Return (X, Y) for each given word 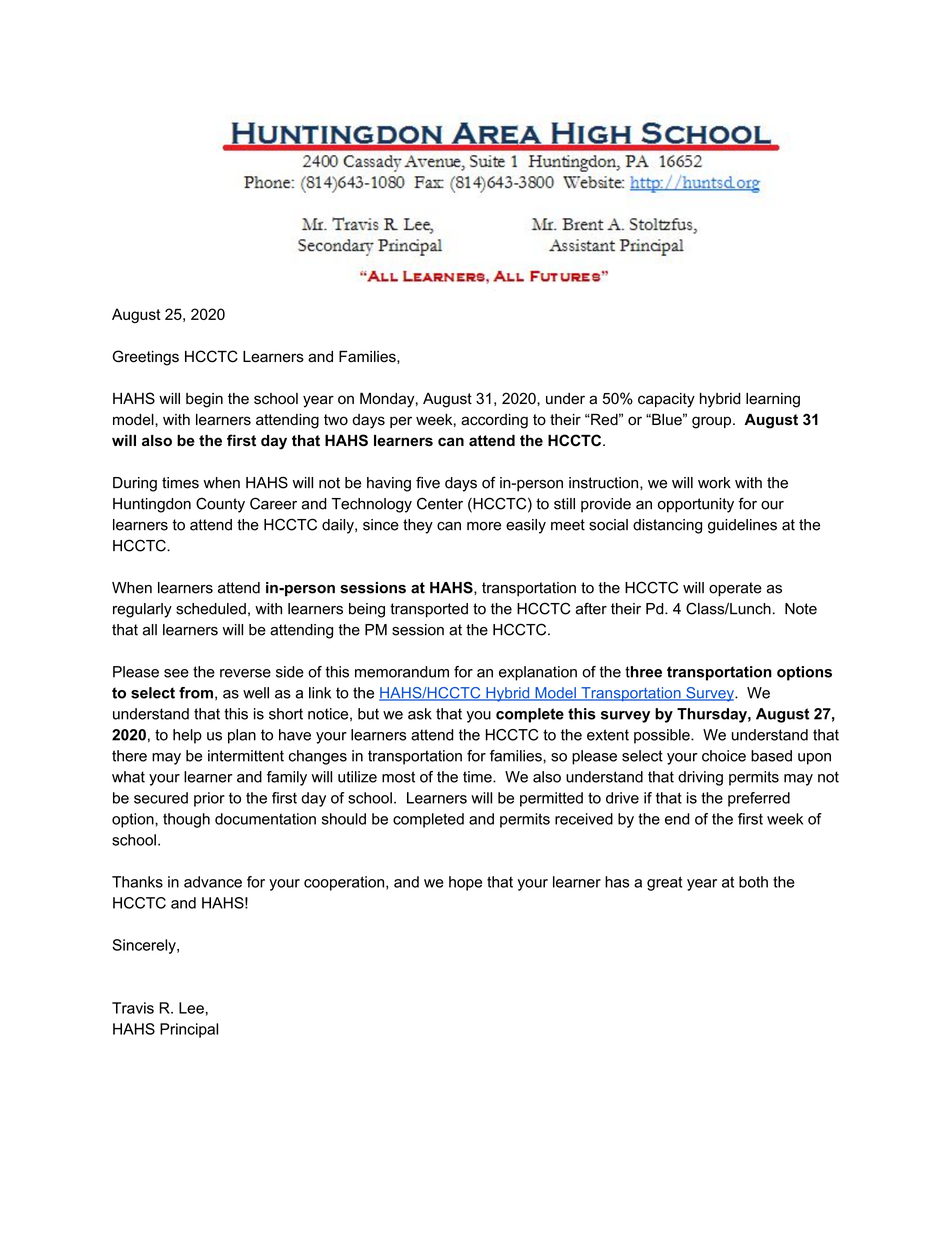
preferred (759, 799)
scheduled (211, 609)
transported (429, 610)
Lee (191, 1008)
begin (204, 400)
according (494, 421)
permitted (551, 799)
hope (465, 883)
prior (209, 799)
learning (773, 400)
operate (735, 589)
